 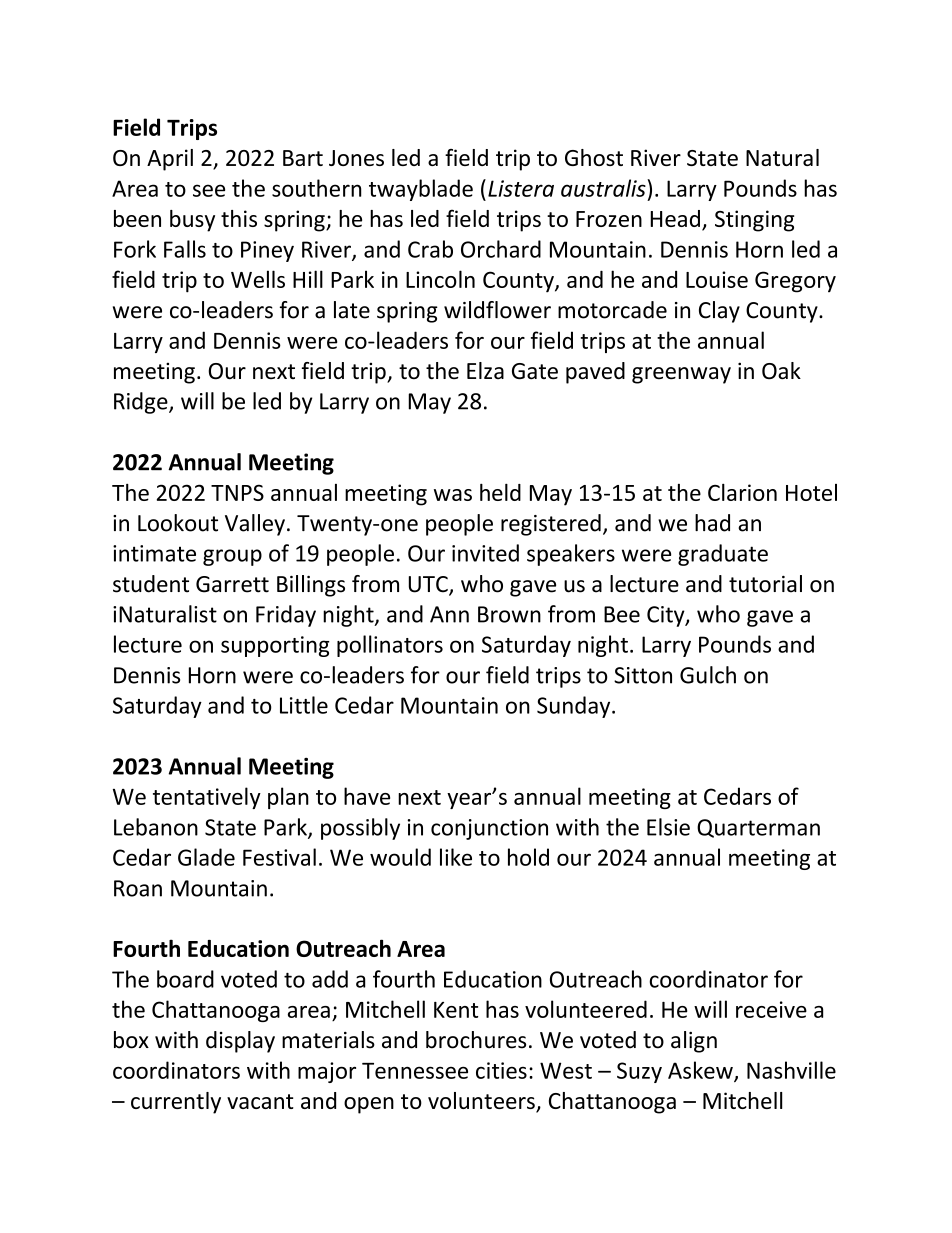 I want to click on Stinging, so click(x=754, y=221).
